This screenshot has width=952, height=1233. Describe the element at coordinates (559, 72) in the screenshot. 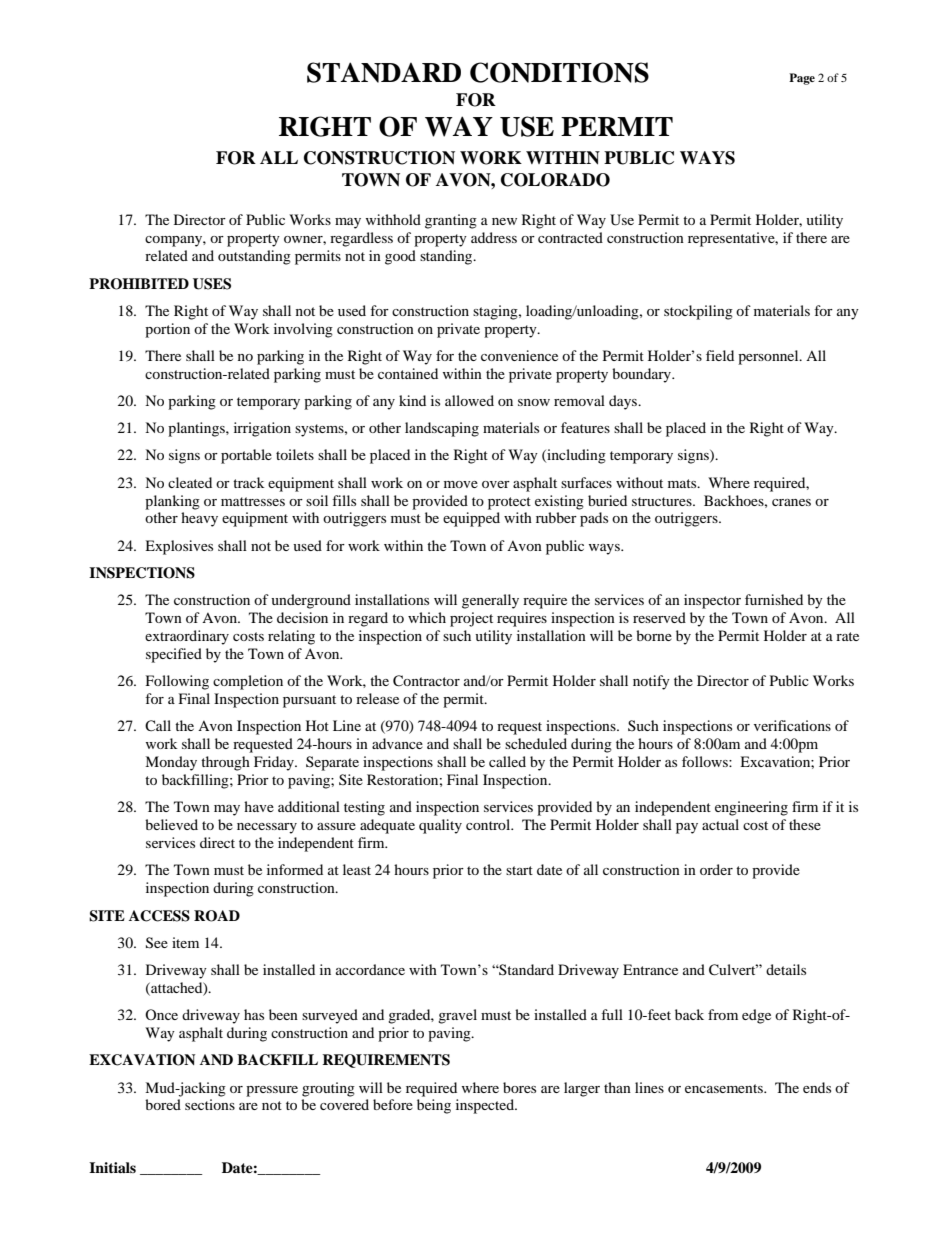

I see `CONDITIONS` at that location.
